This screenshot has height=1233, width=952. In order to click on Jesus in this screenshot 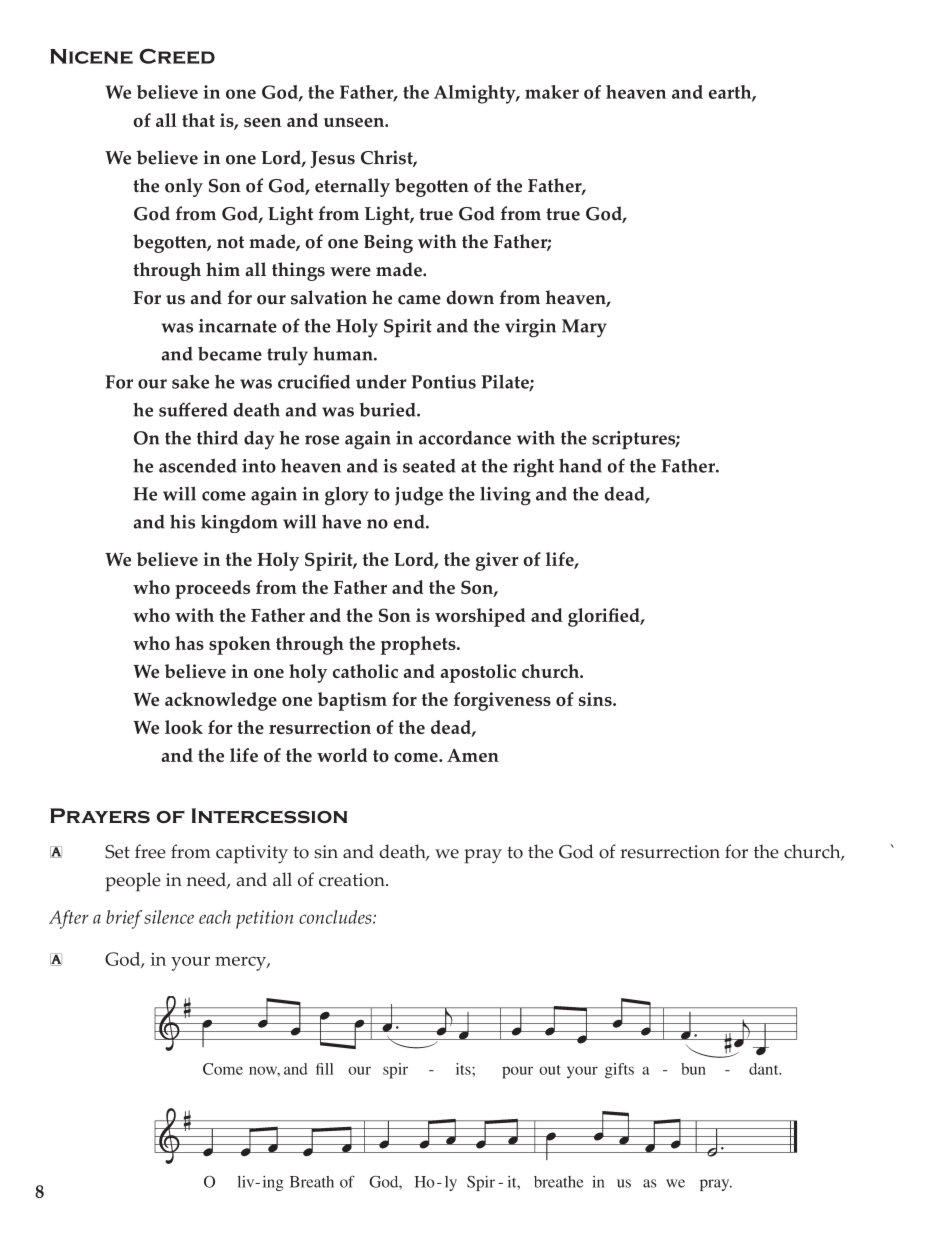, I will do `click(332, 159)`.
